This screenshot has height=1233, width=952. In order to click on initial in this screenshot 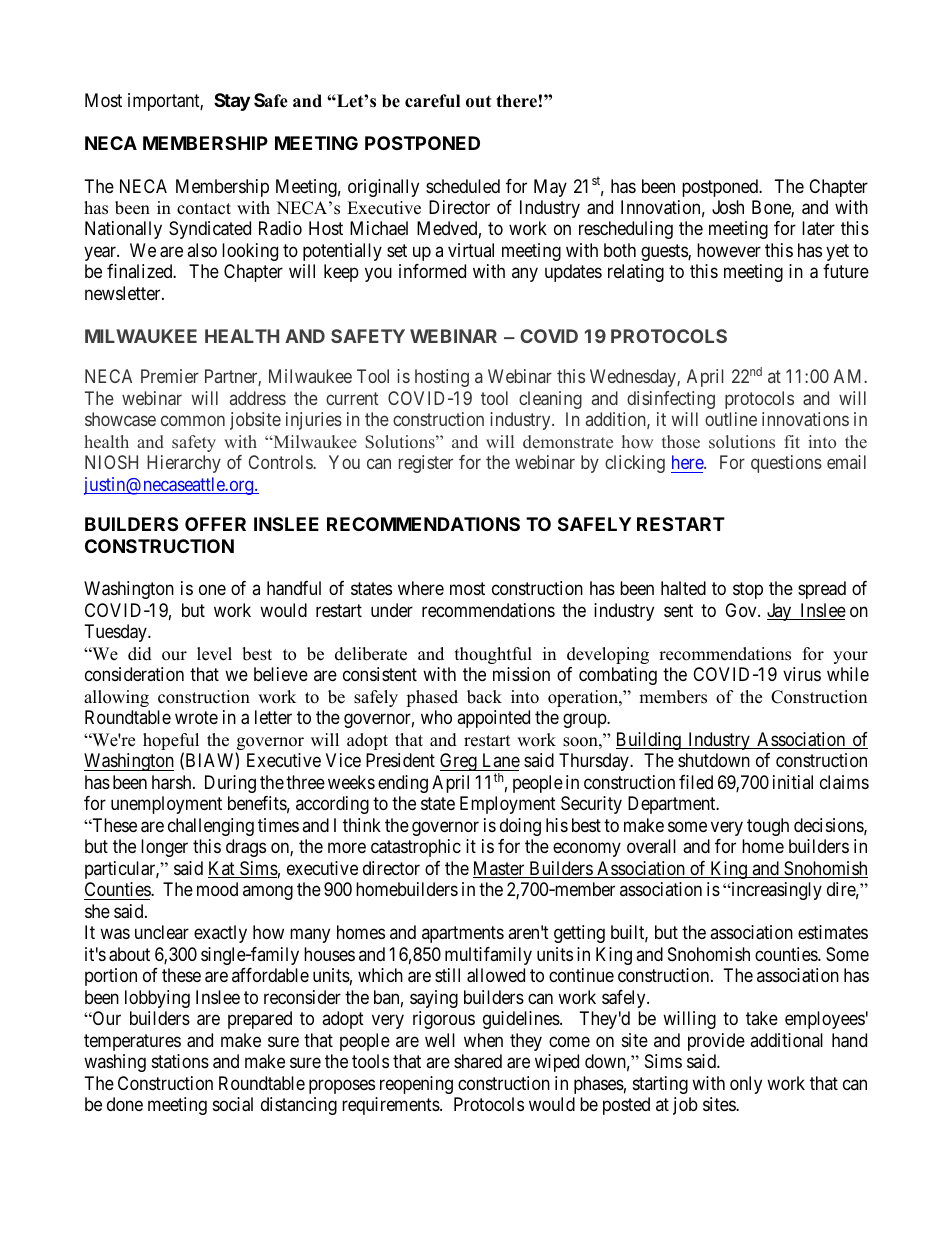, I will do `click(793, 782)`.
